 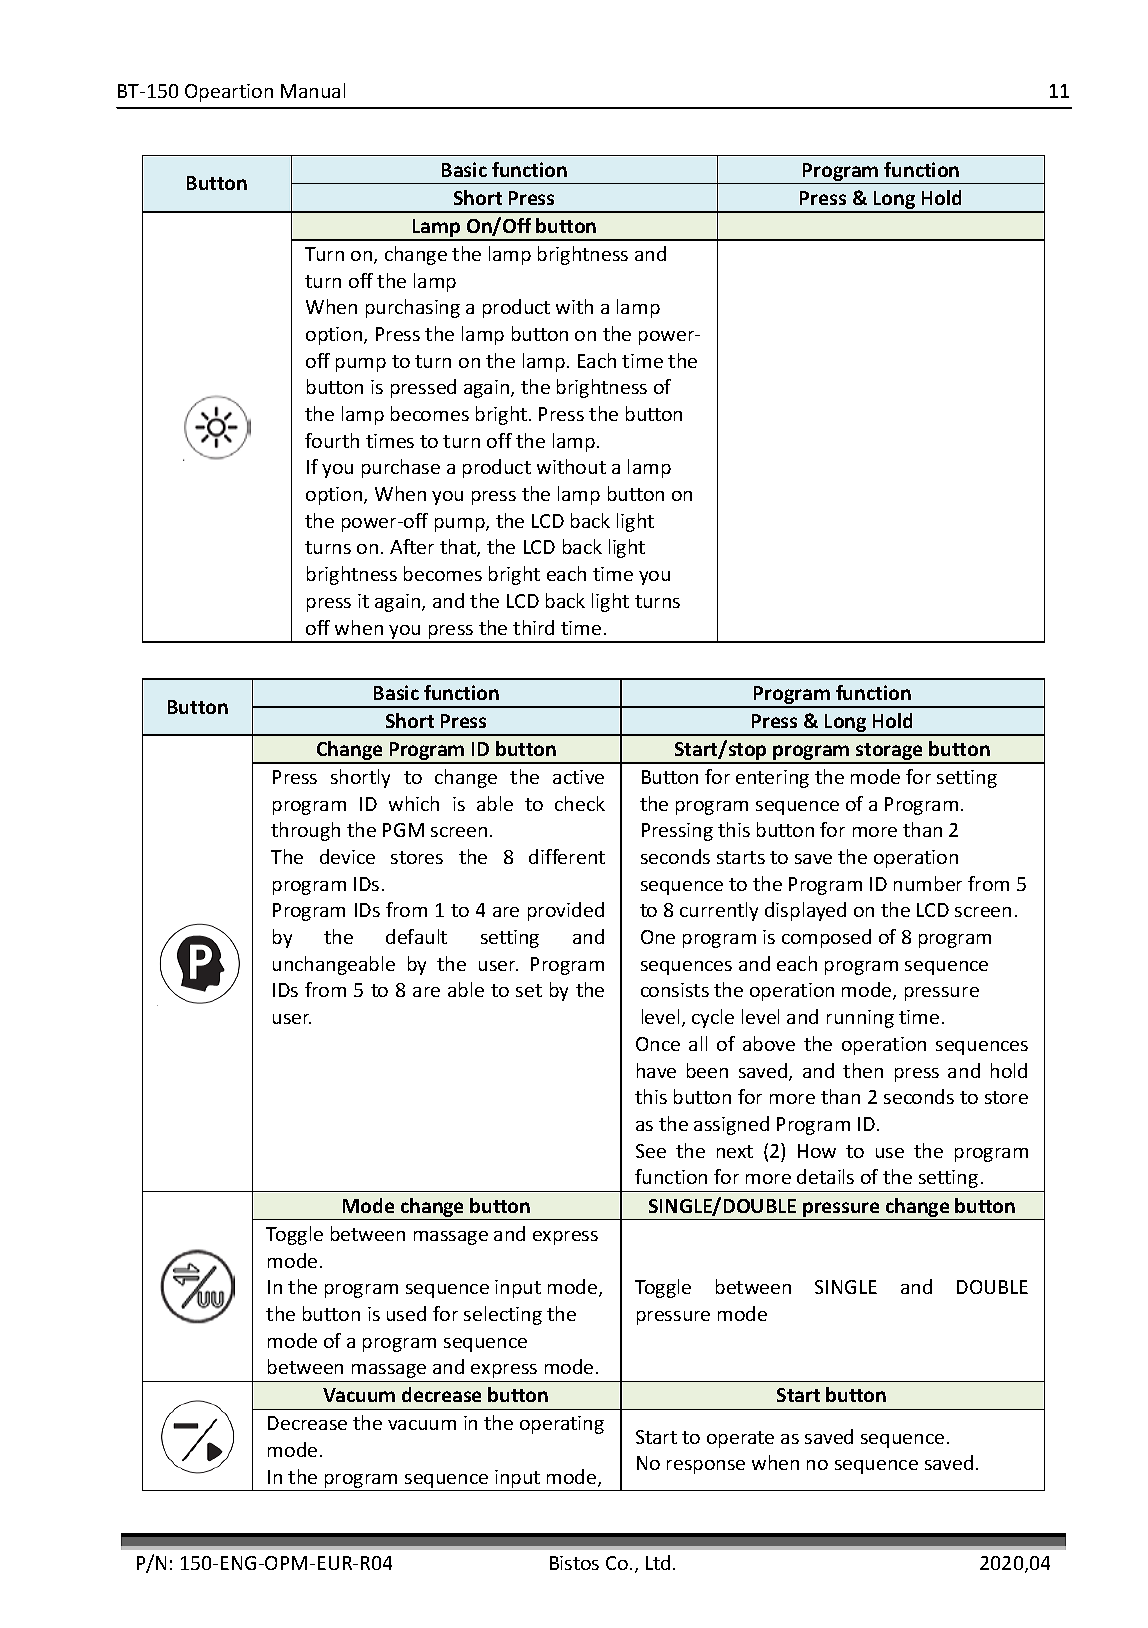 I want to click on used, so click(x=406, y=1313).
